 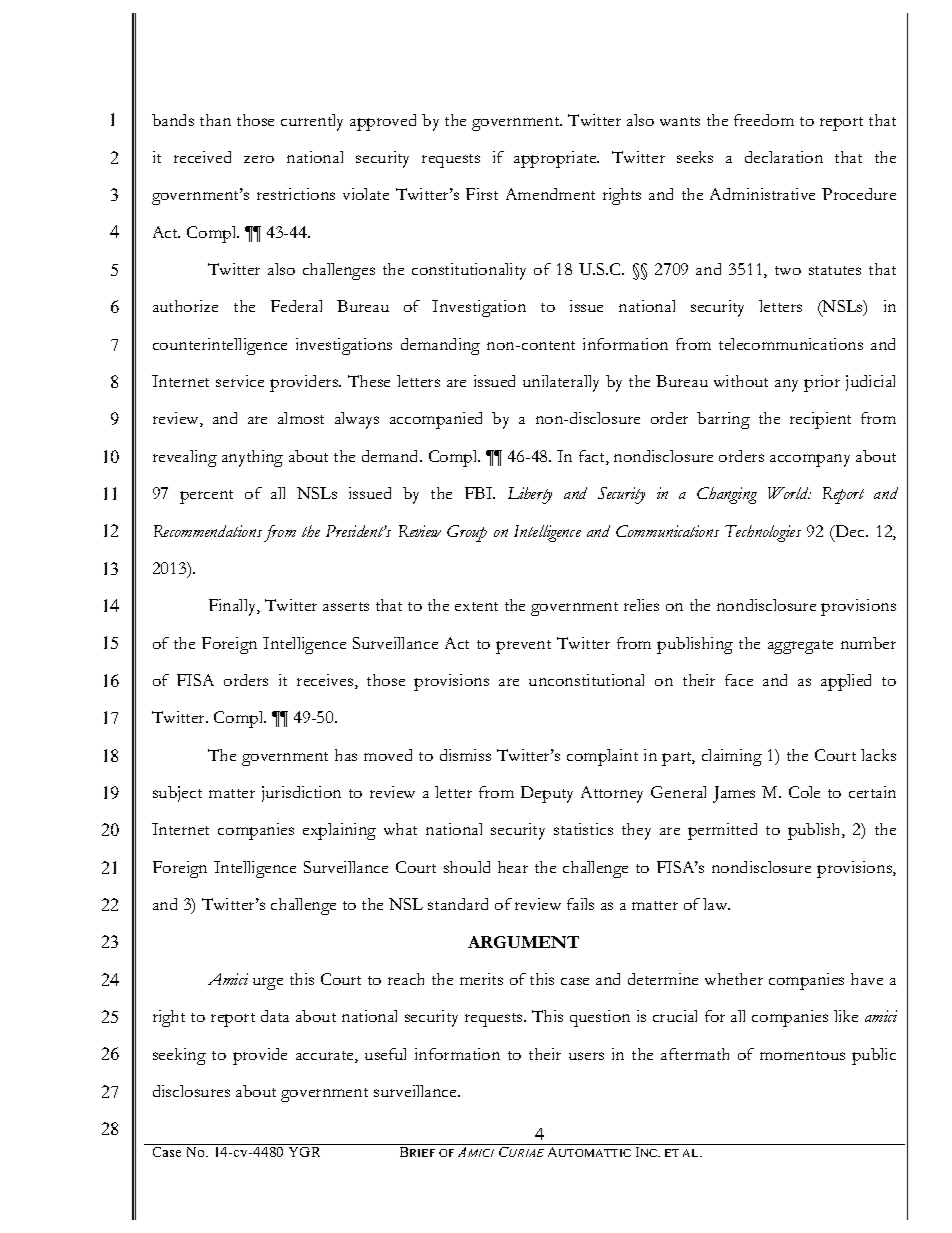 What do you see at coordinates (301, 794) in the page?
I see `jurisdiction` at bounding box center [301, 794].
